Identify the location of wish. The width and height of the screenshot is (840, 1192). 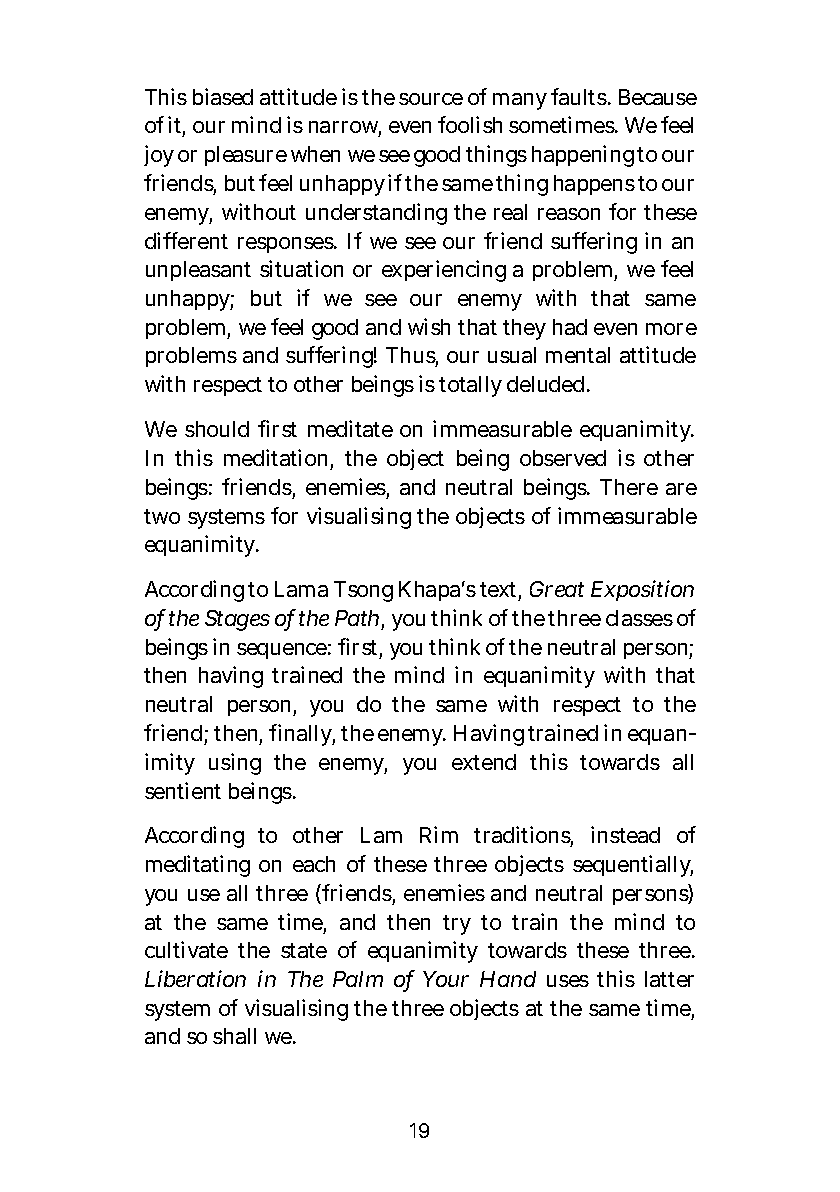
(429, 326).
